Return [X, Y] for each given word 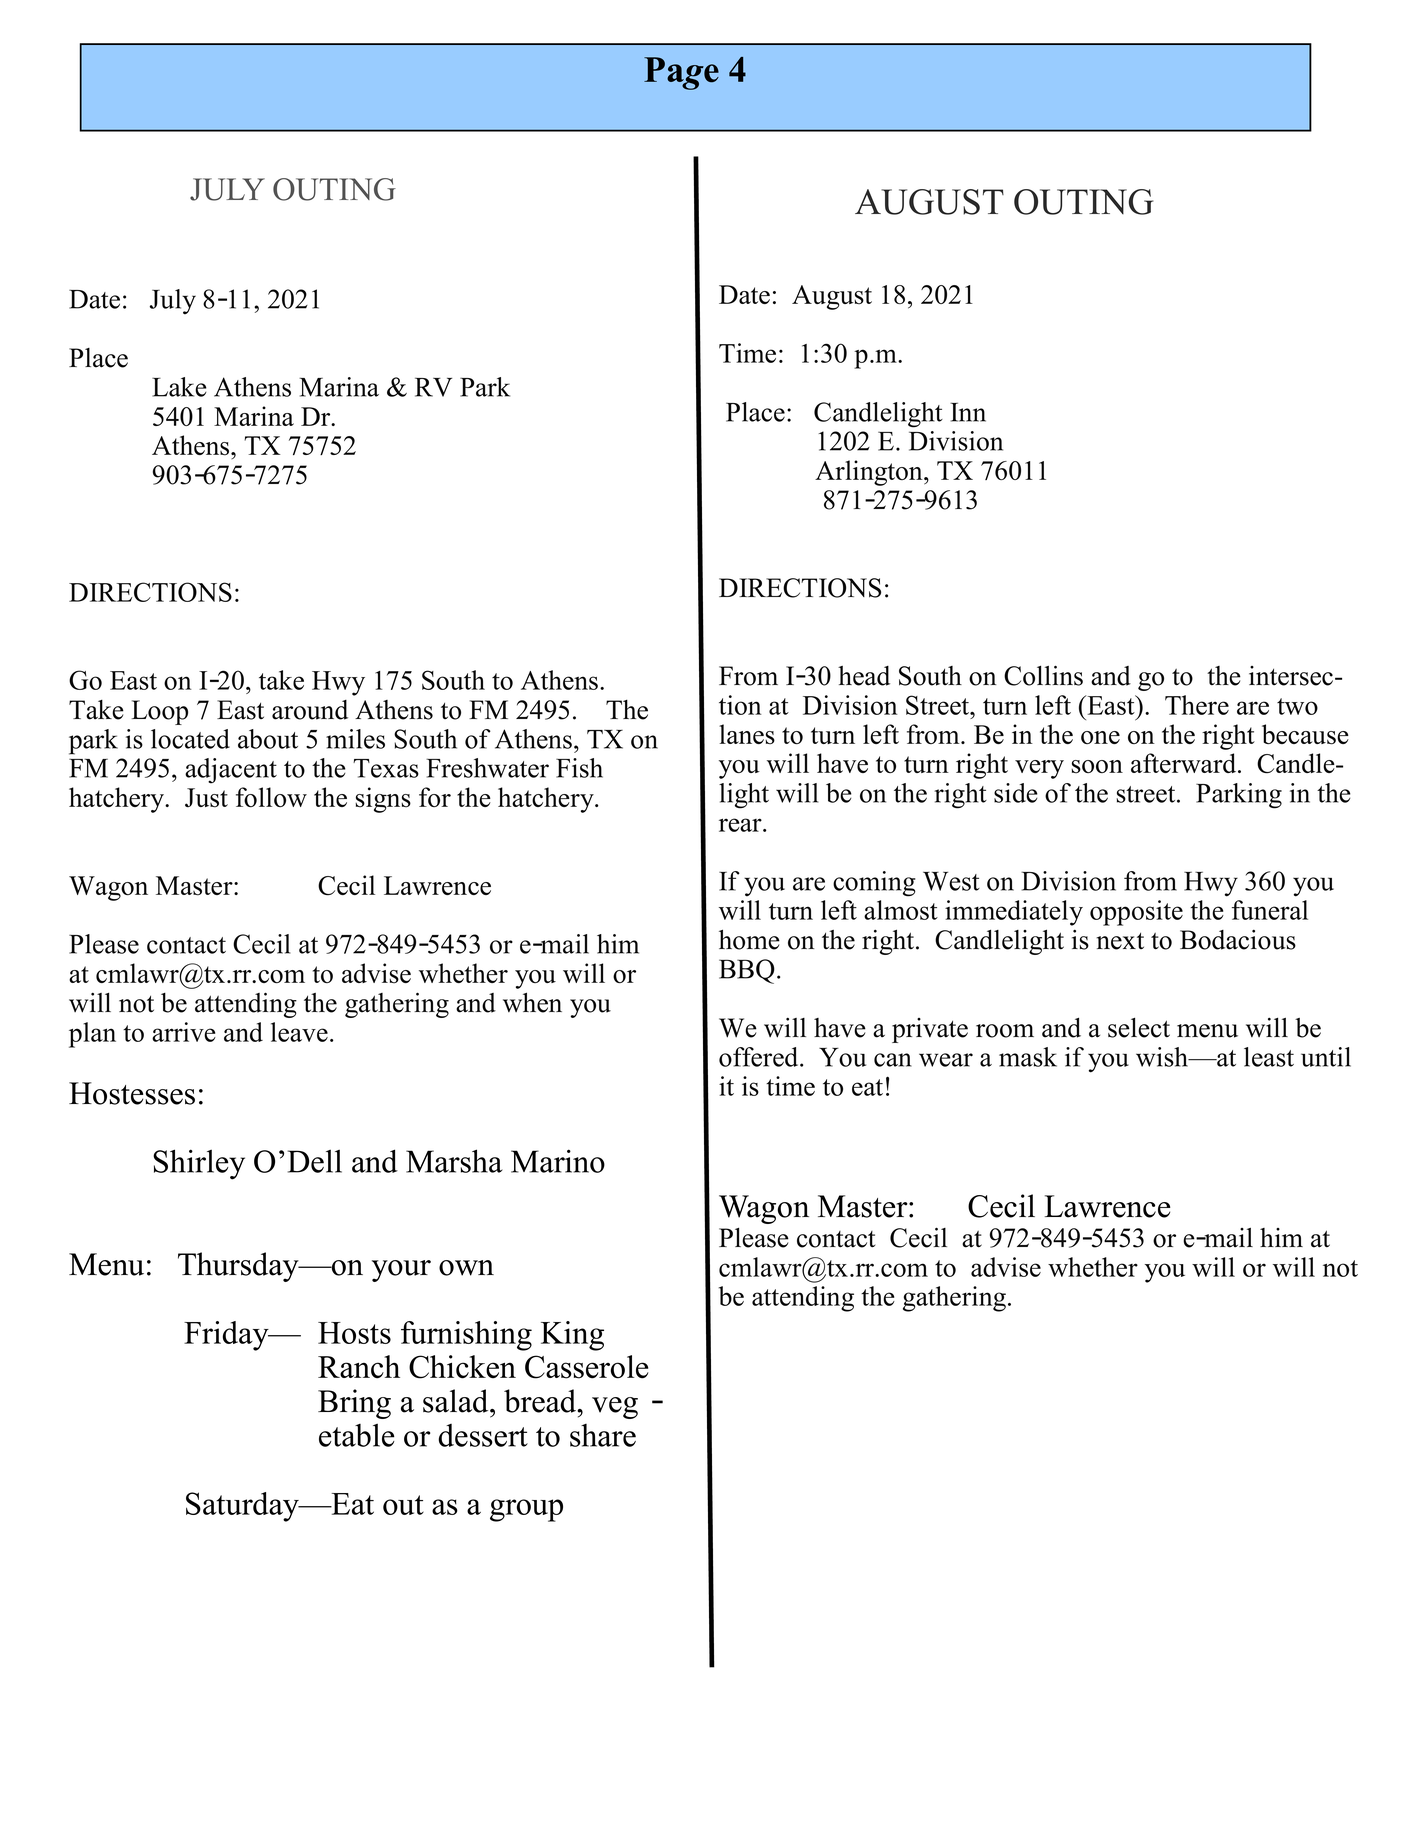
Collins [1043, 675]
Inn [968, 412]
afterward [1185, 763]
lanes [747, 734]
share [603, 1435]
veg [615, 1408]
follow [271, 797]
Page [681, 73]
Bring [354, 1404]
